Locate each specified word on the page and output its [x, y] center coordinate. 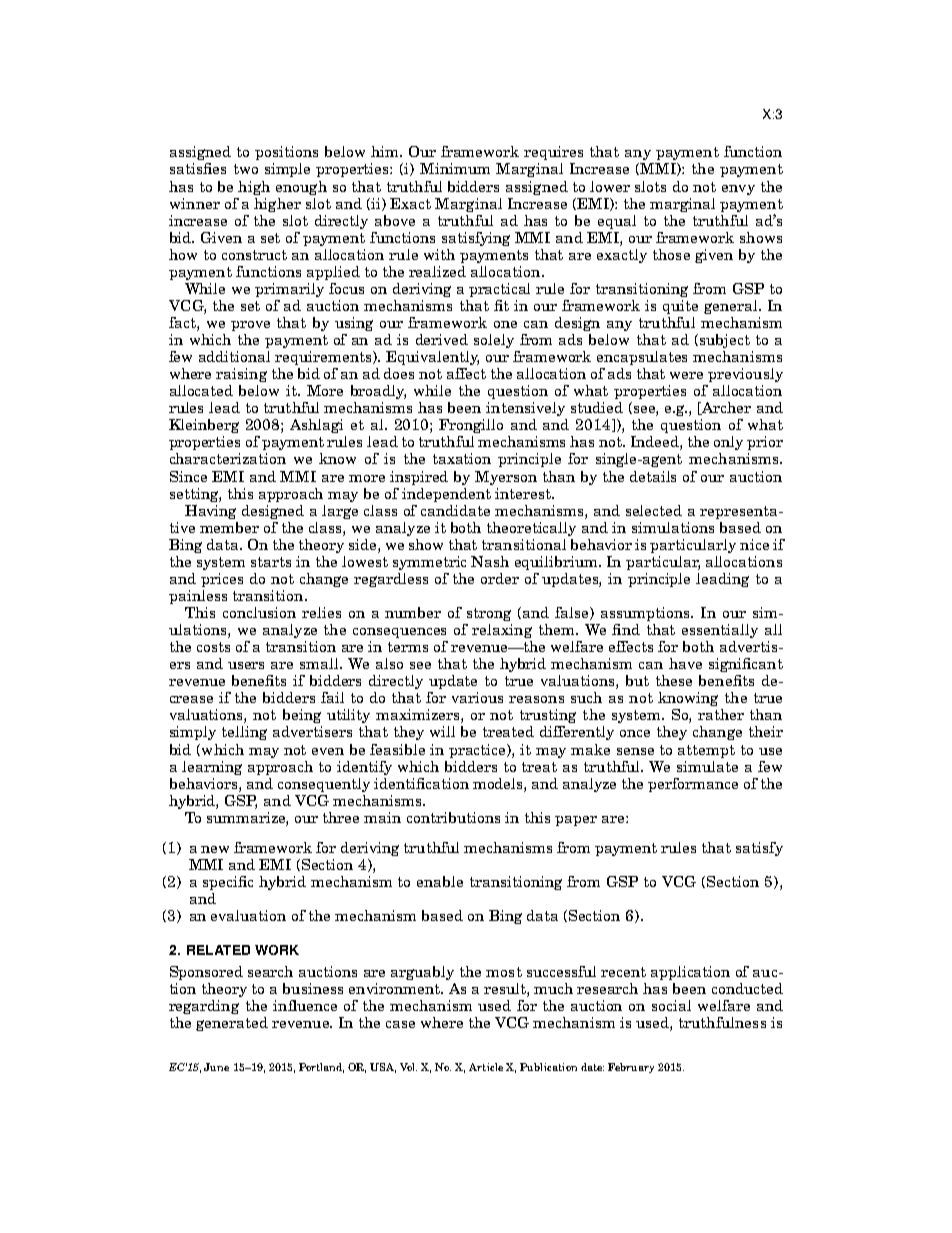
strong [489, 614]
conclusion [259, 612]
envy [738, 190]
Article [486, 1067]
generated [232, 1024]
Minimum [455, 168]
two [246, 169]
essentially [720, 631]
